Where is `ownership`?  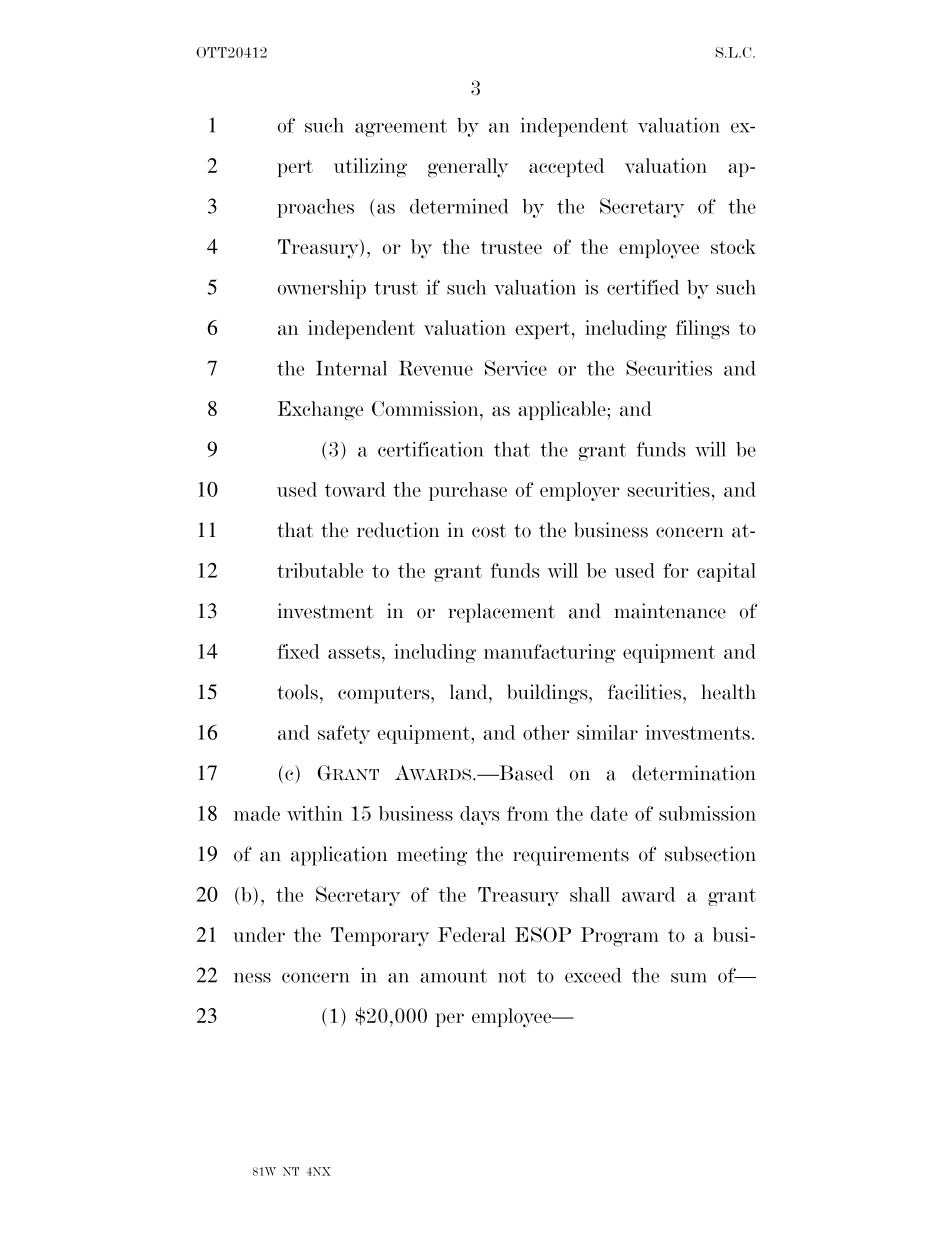
ownership is located at coordinates (322, 289).
